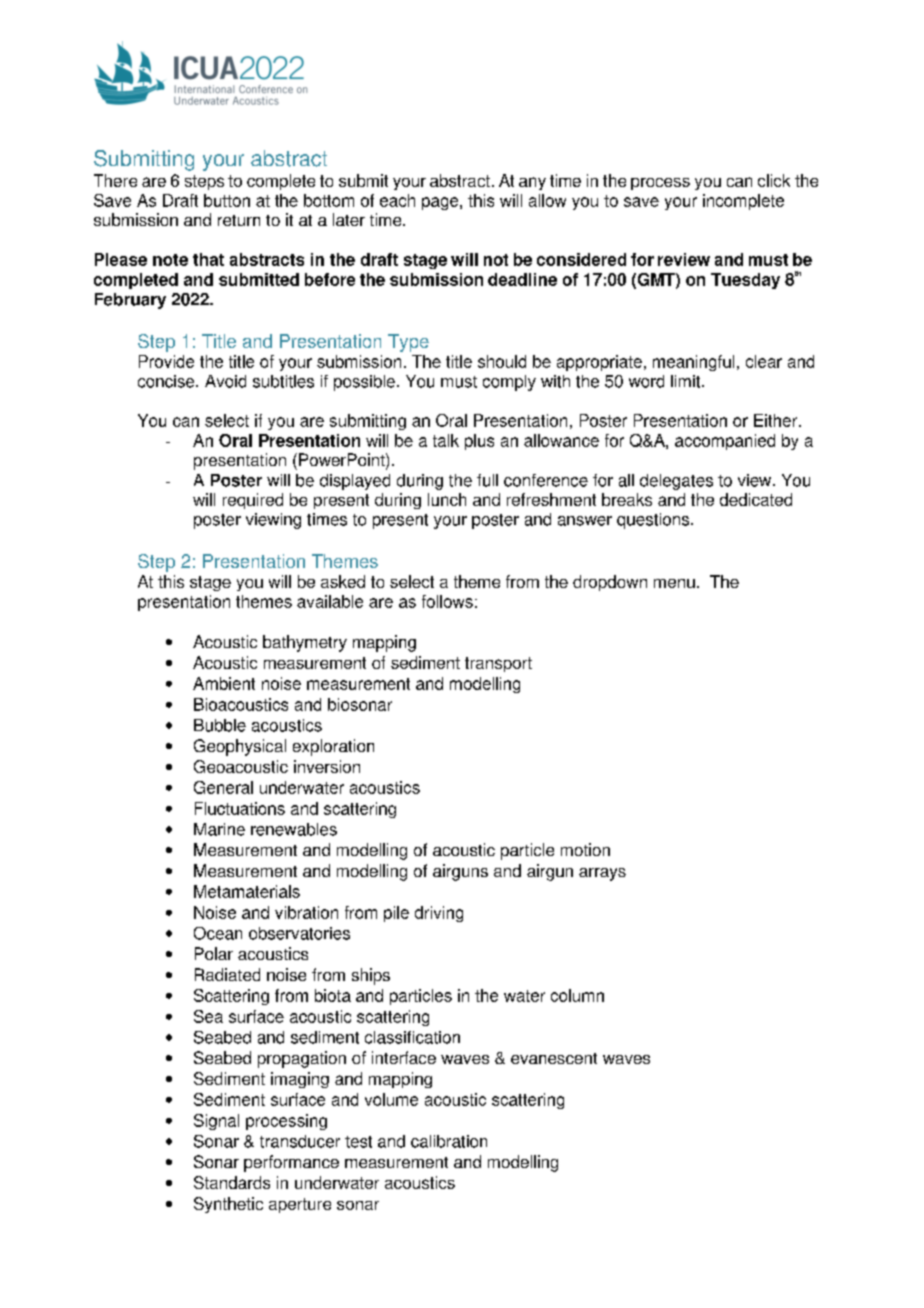 The width and height of the page is (924, 1308). Describe the element at coordinates (224, 683) in the page. I see `Ambient` at that location.
